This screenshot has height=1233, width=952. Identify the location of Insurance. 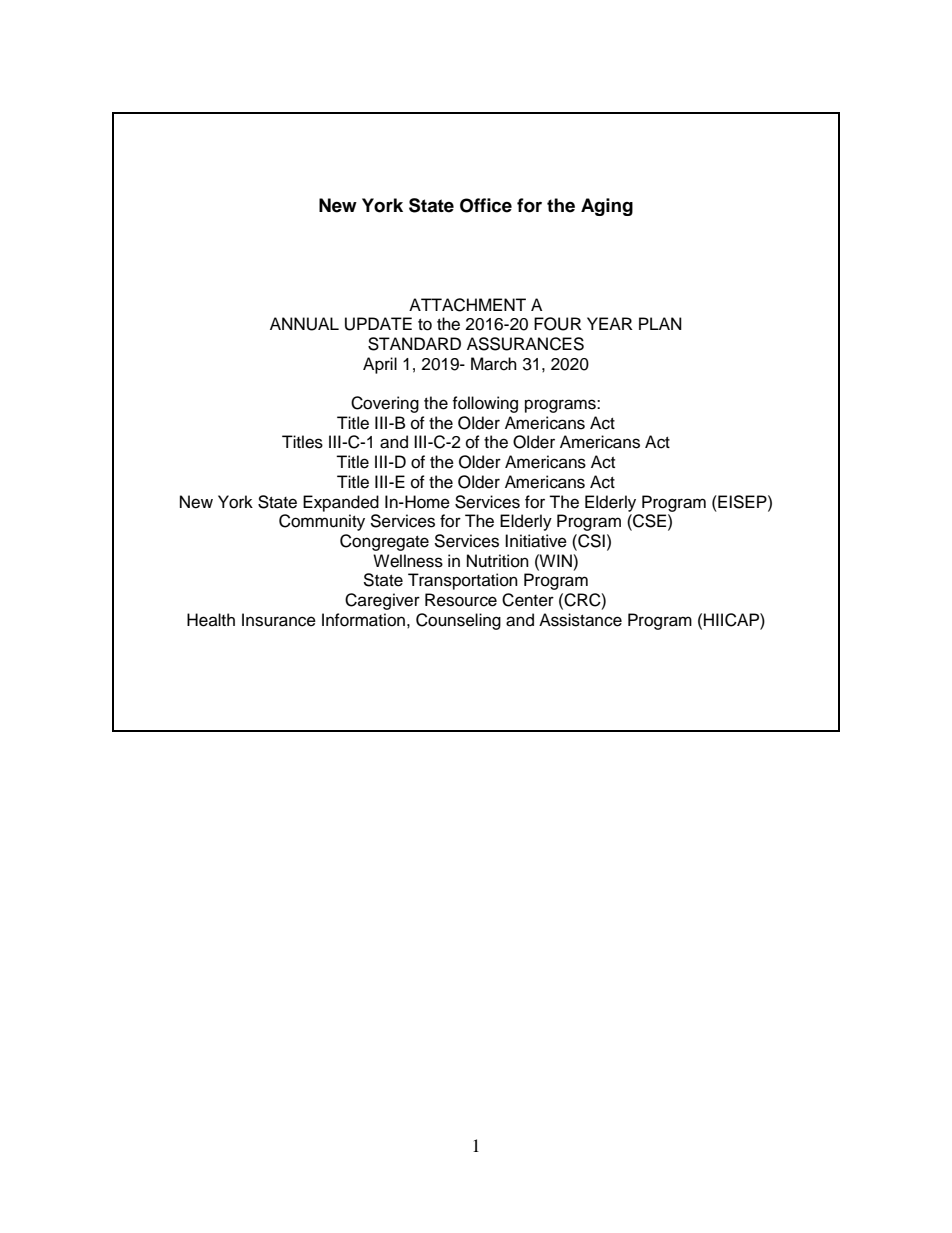
(279, 620).
